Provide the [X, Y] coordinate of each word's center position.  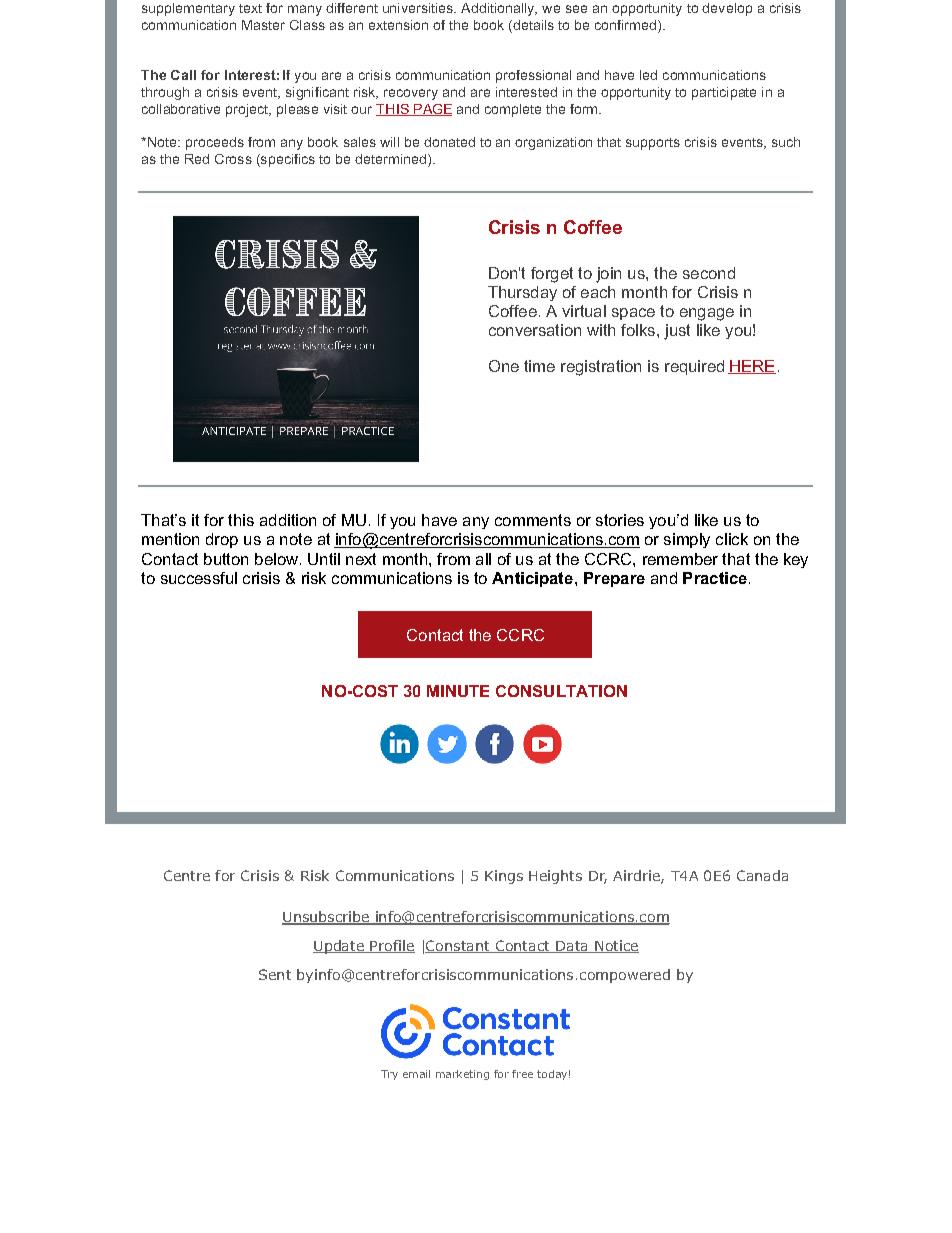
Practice [715, 578]
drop [222, 540]
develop [727, 9]
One [504, 366]
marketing [462, 1075]
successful [199, 578]
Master [263, 25]
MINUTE [458, 691]
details [532, 26]
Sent [275, 974]
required [694, 367]
